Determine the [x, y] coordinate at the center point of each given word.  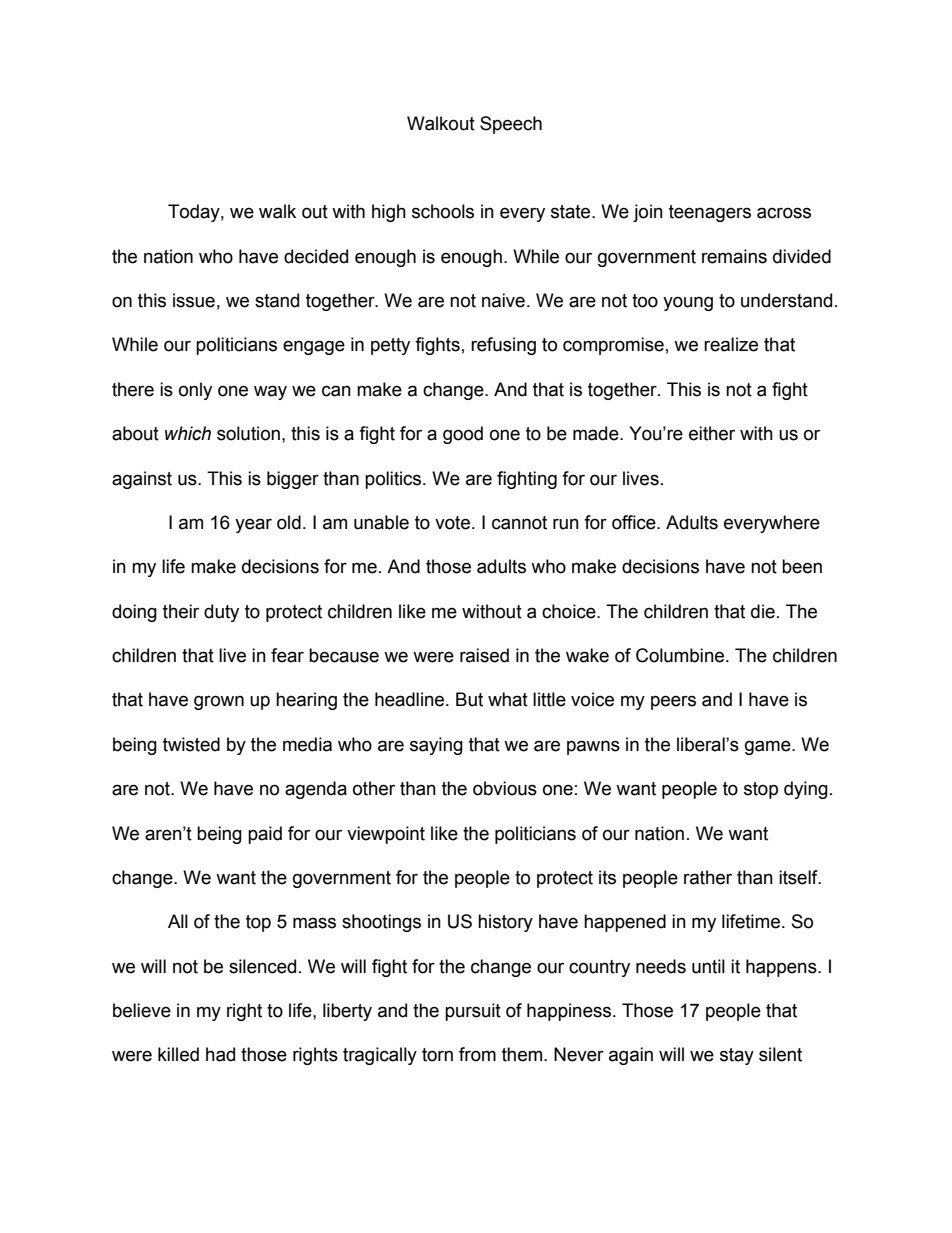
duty [221, 613]
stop [761, 790]
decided [316, 256]
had [220, 1054]
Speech [511, 125]
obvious [505, 788]
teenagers [710, 213]
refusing [503, 346]
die [763, 611]
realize [731, 344]
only [195, 391]
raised [484, 655]
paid [265, 835]
